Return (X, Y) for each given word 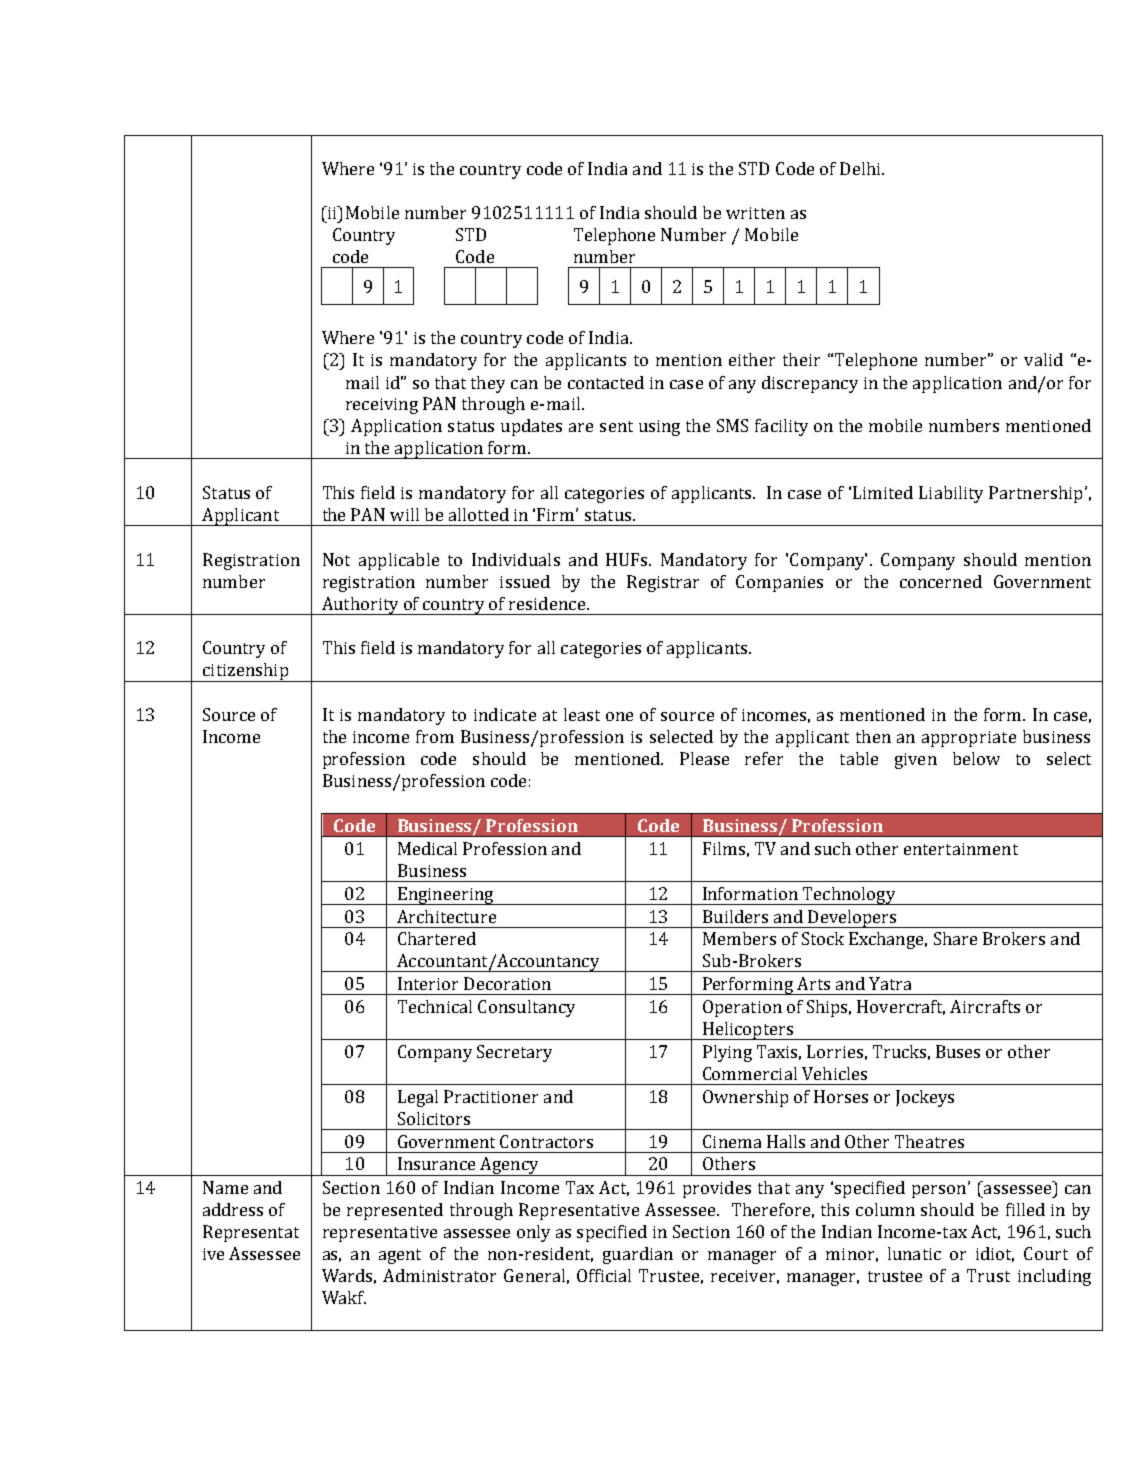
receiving (382, 406)
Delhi (861, 168)
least (582, 714)
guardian (638, 1255)
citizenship (245, 672)
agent (400, 1256)
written (755, 213)
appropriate (969, 739)
